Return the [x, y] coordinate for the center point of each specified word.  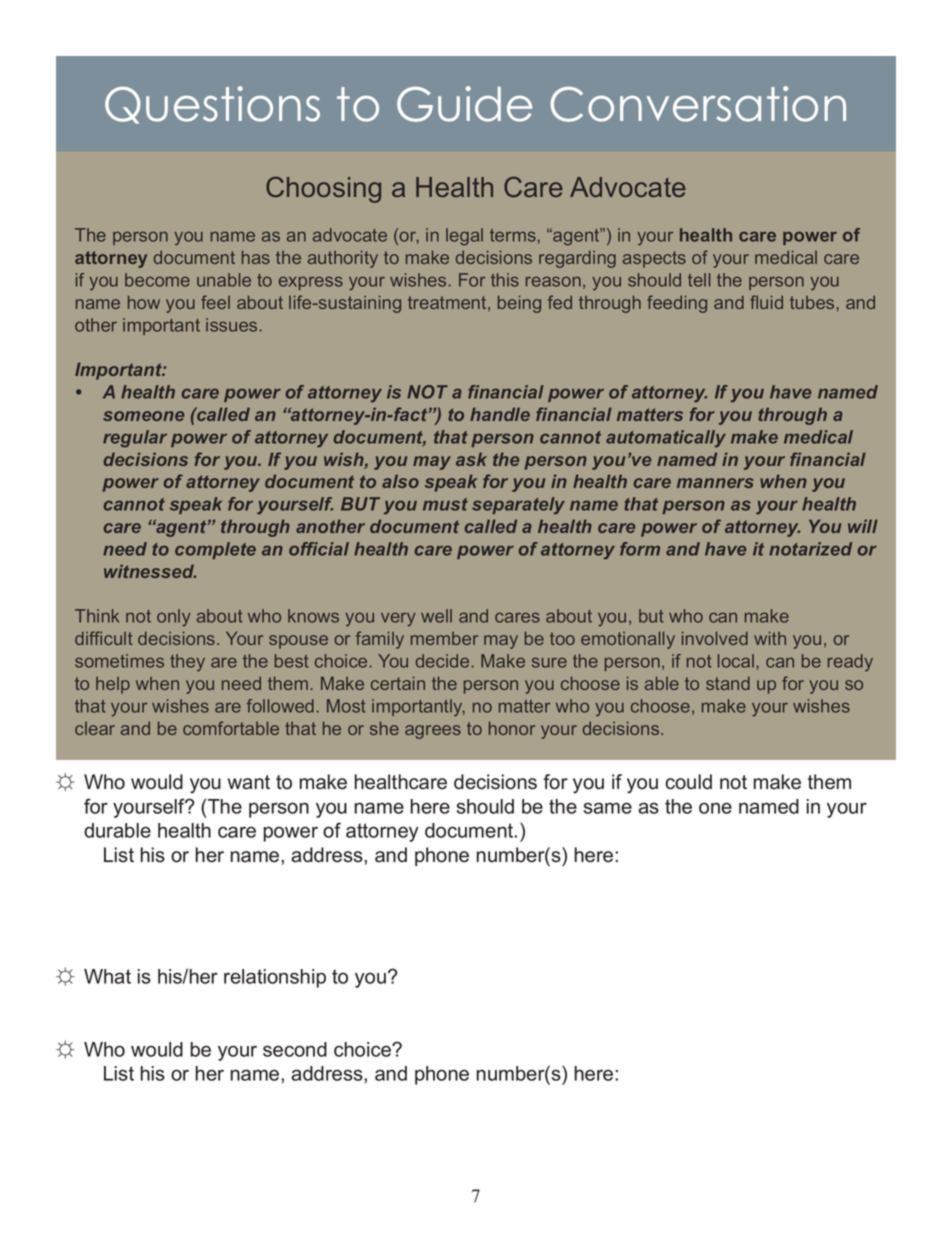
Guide [464, 104]
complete [215, 550]
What [107, 976]
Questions [212, 105]
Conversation [698, 104]
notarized [810, 549]
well [436, 616]
